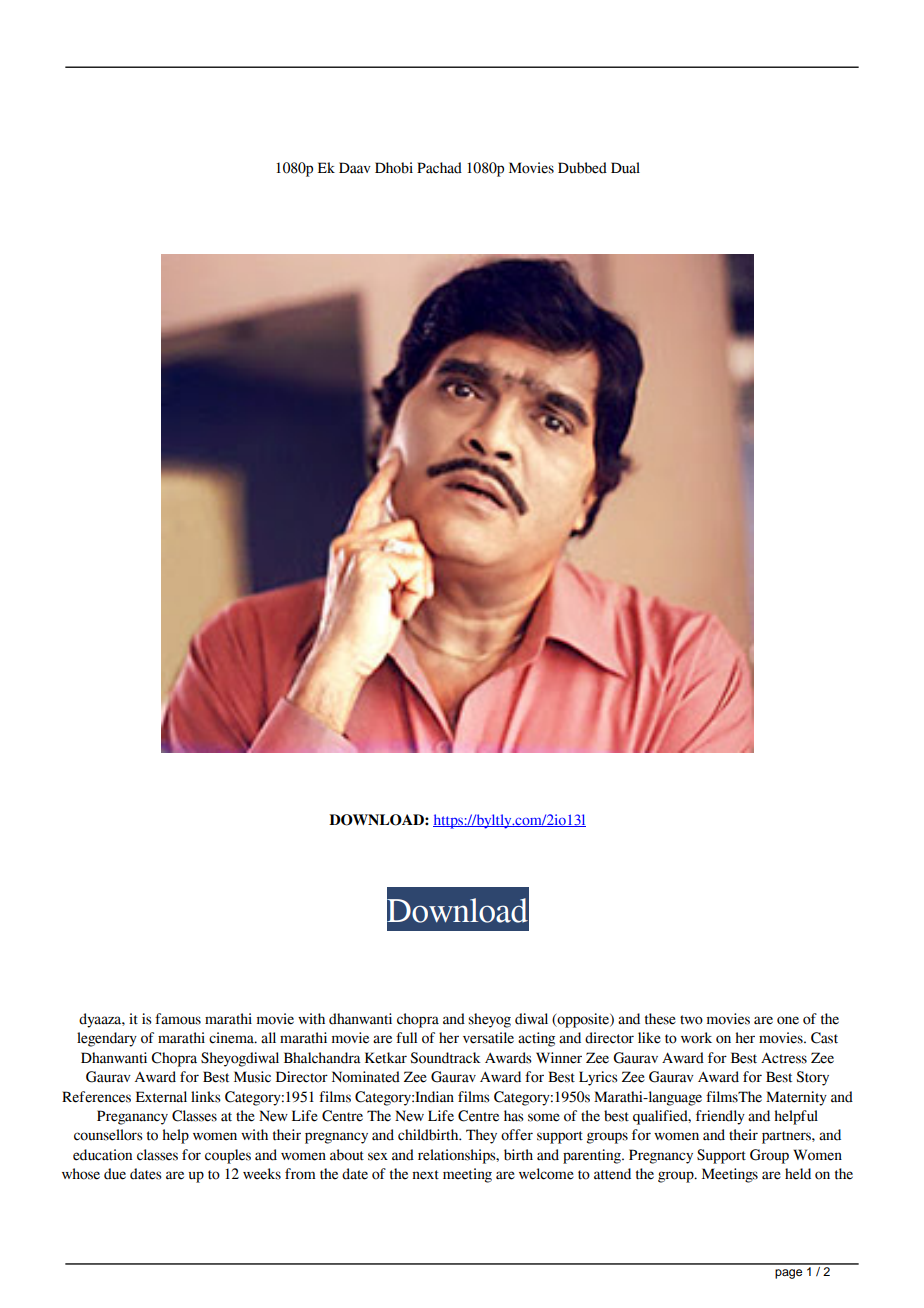 The height and width of the screenshot is (1308, 924). I want to click on due, so click(115, 1174).
